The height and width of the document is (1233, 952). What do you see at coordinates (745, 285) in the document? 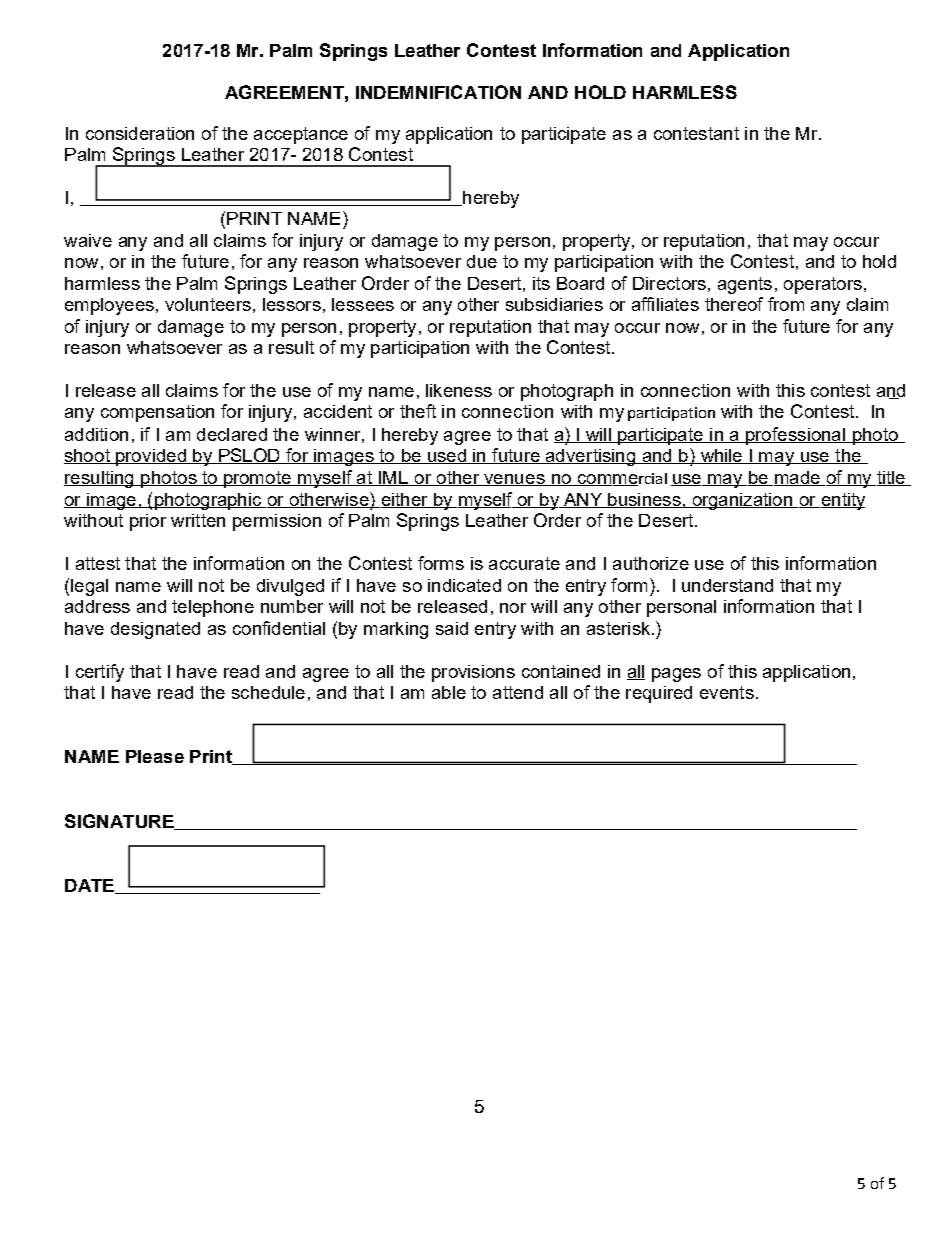
I see `agents` at bounding box center [745, 285].
